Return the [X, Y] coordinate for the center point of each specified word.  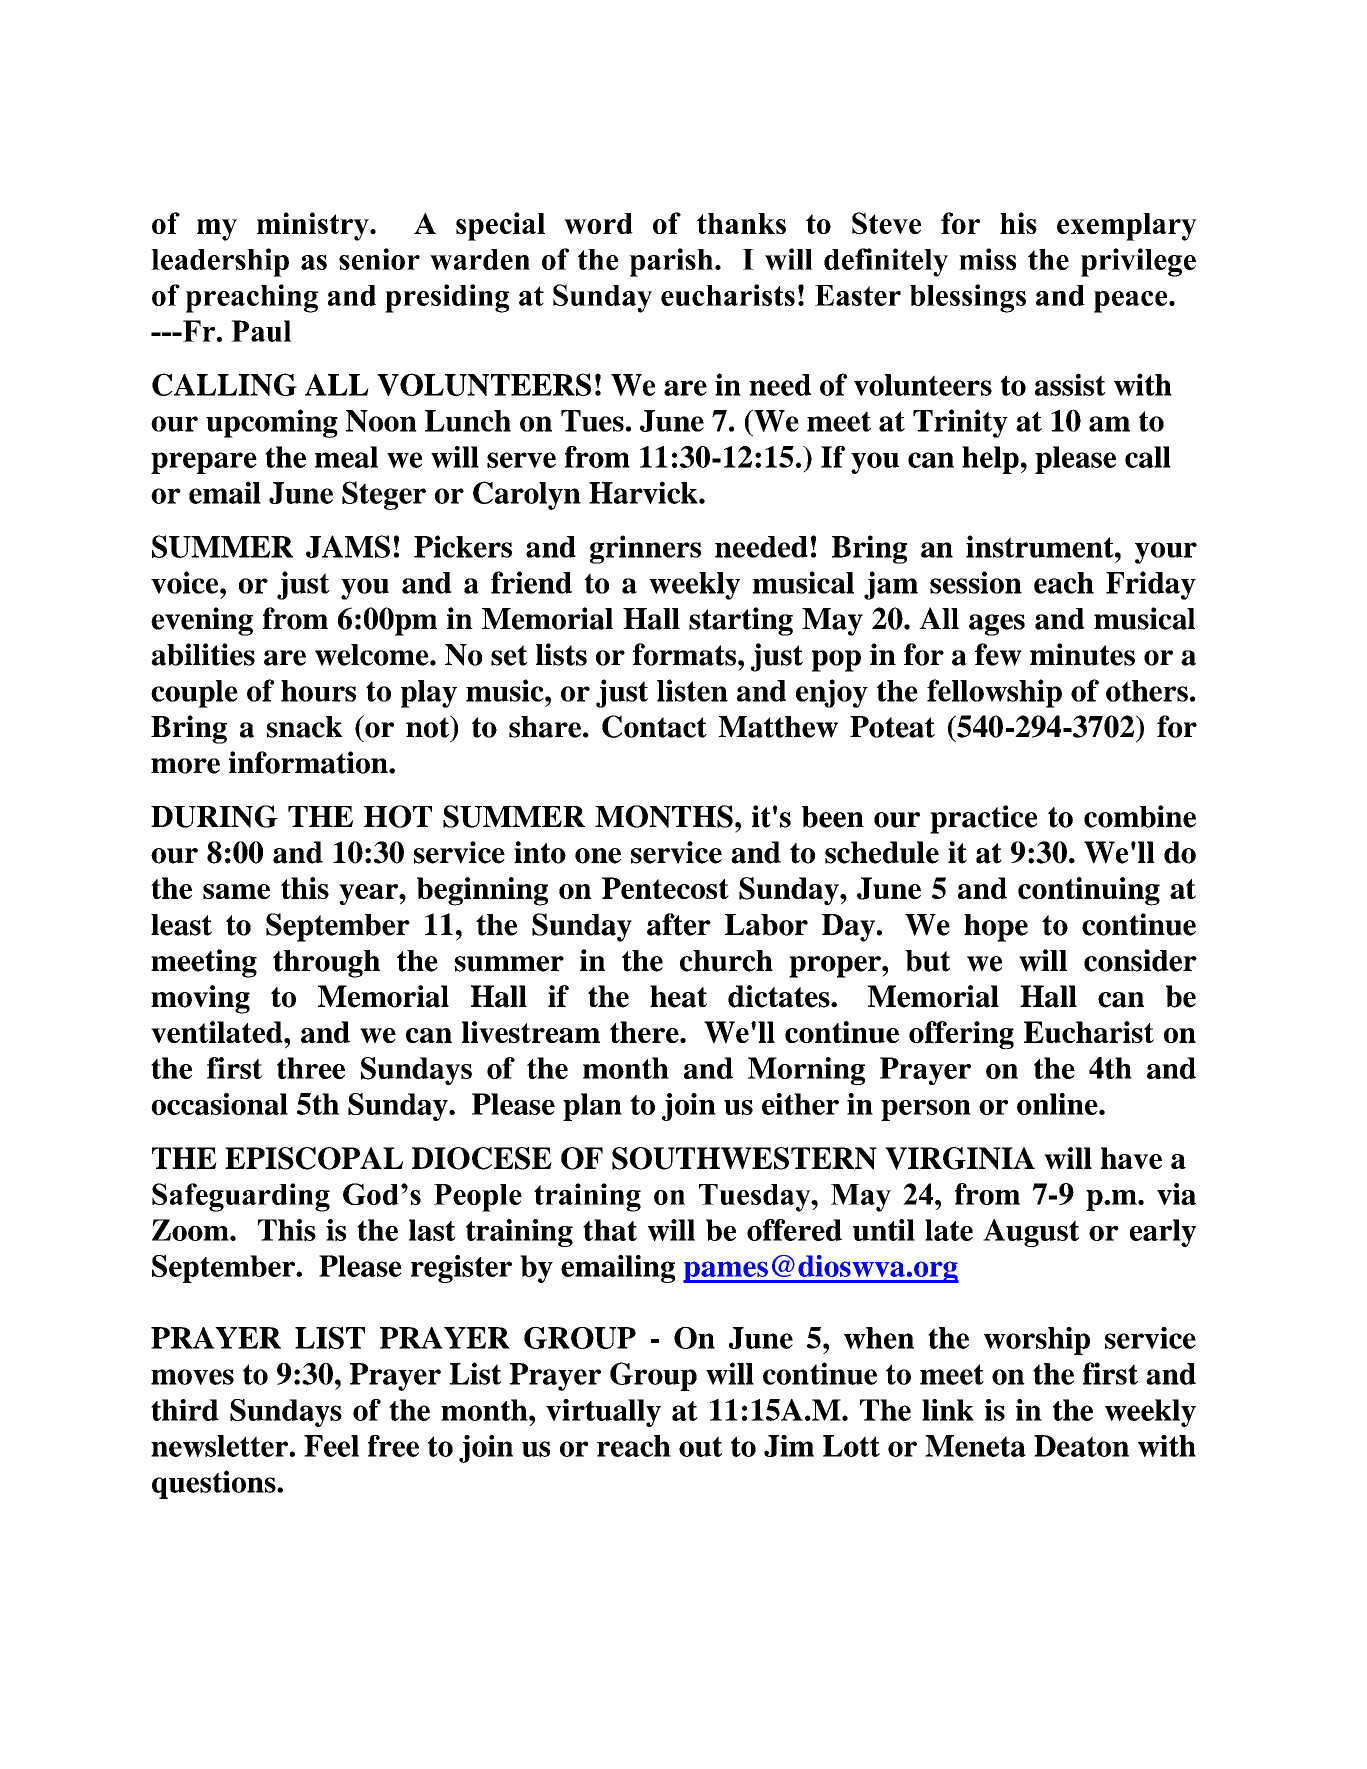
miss [987, 259]
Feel [331, 1446]
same [236, 891]
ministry [314, 226]
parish [672, 262]
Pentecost [665, 888]
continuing [1089, 891]
